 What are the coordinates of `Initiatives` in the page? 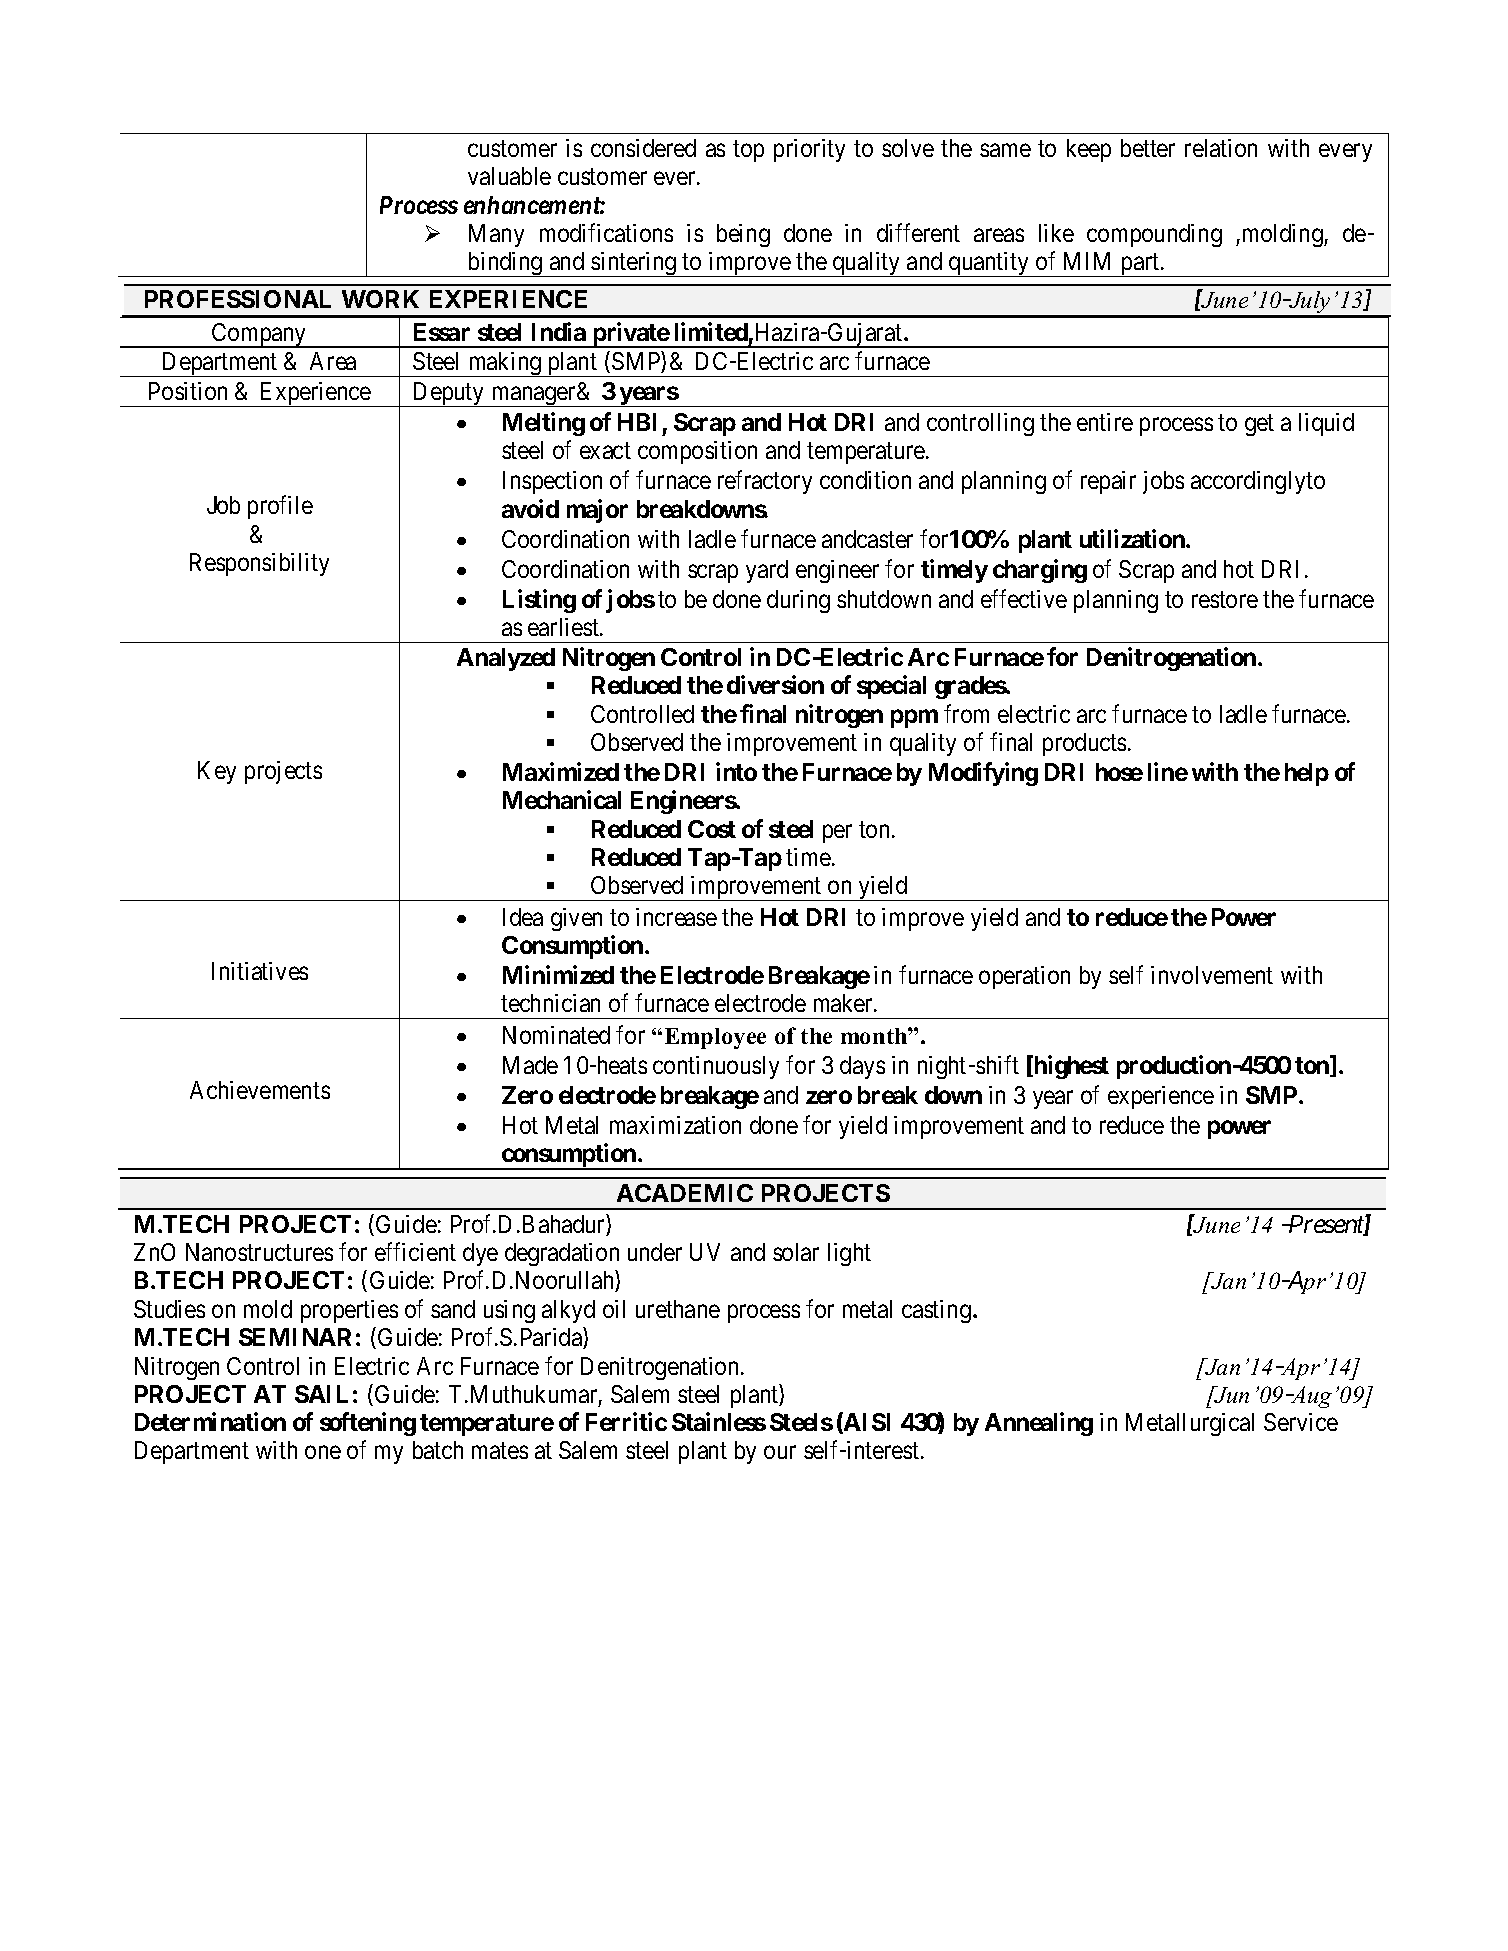 It's located at (260, 971).
